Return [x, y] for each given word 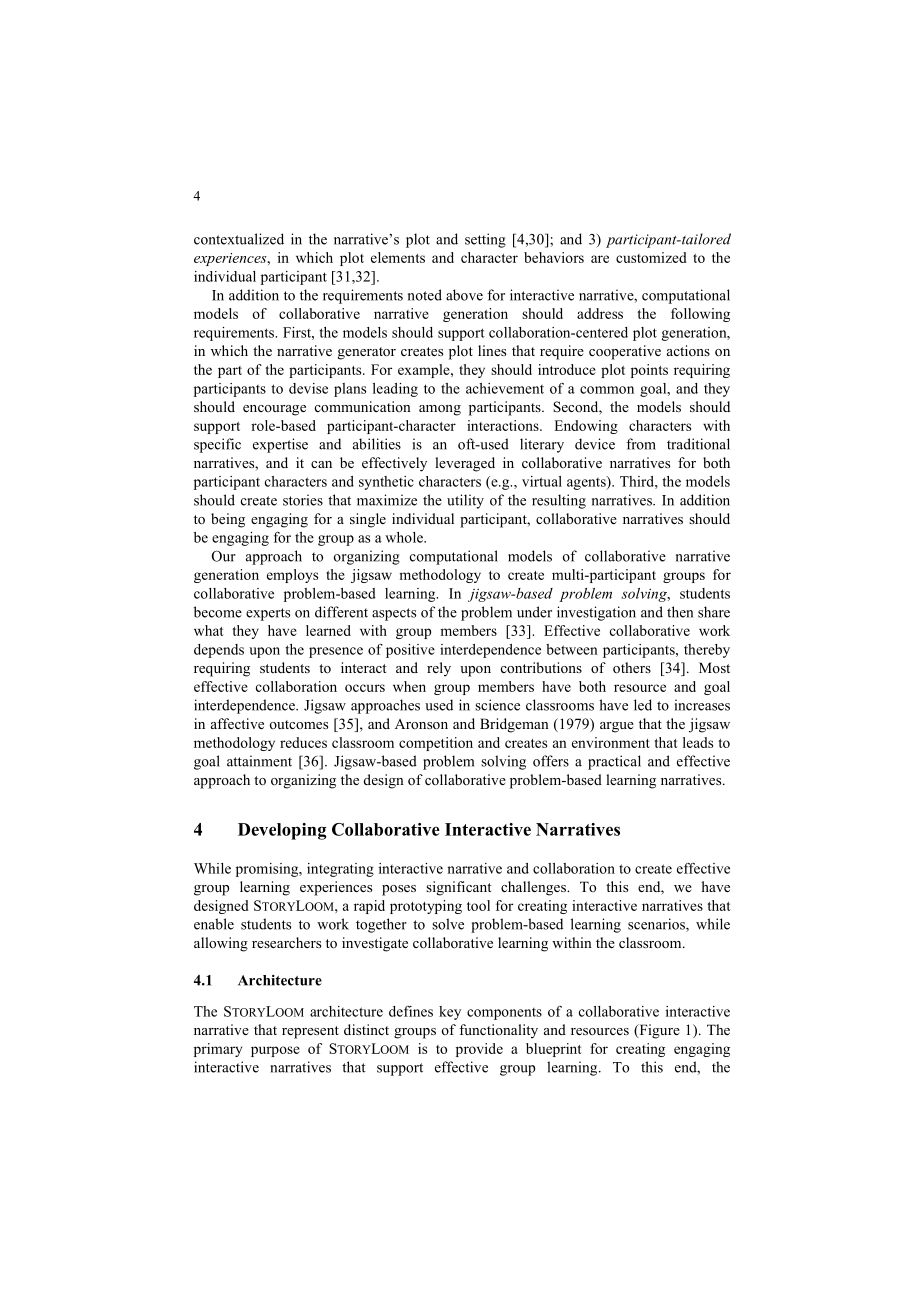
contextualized [239, 239]
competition [436, 744]
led [643, 705]
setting [485, 240]
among [440, 410]
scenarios [657, 925]
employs [292, 576]
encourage [274, 410]
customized [651, 257]
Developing [282, 831]
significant [458, 888]
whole [405, 537]
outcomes [298, 724]
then [680, 612]
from [641, 444]
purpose [275, 1051]
